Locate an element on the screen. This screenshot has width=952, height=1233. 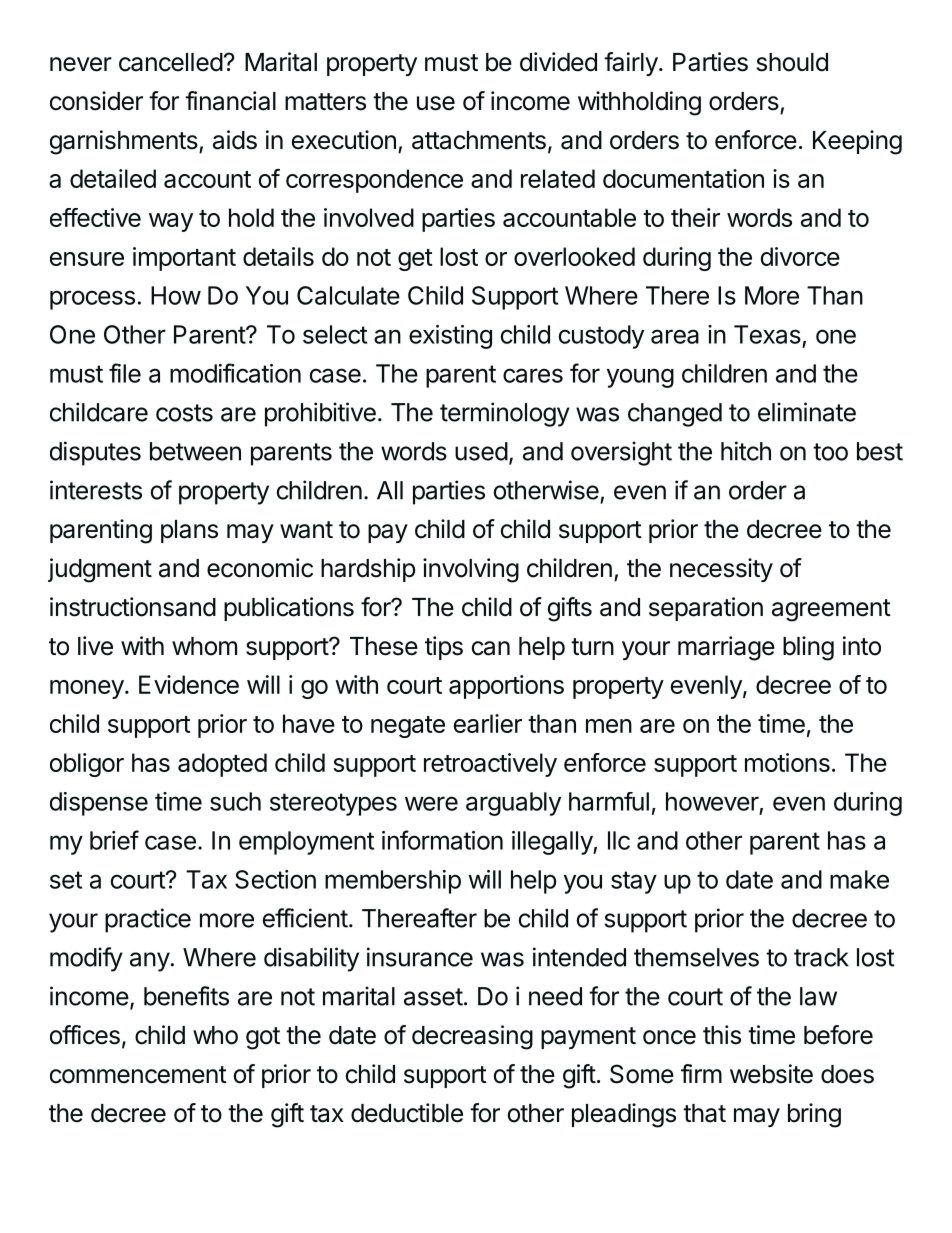
commencement is located at coordinates (138, 1075).
